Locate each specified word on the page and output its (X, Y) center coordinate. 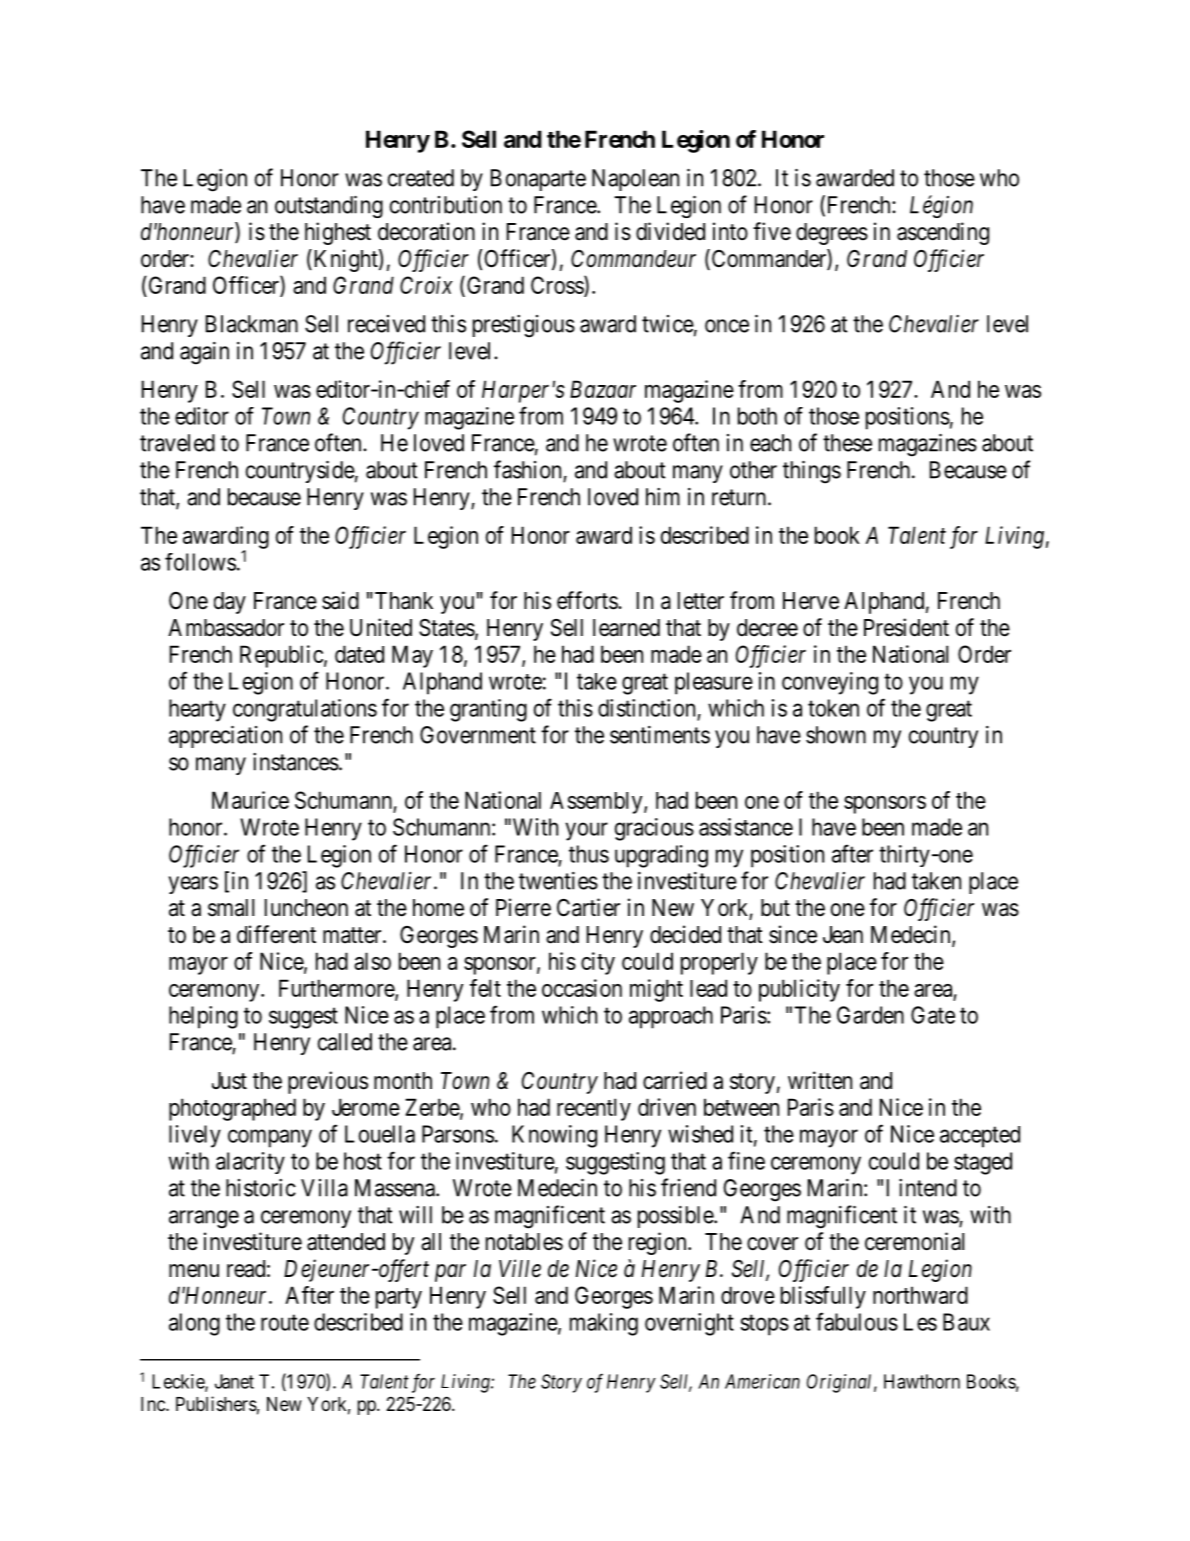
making (604, 1324)
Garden (870, 1015)
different (276, 934)
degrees (832, 234)
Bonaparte (538, 180)
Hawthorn (922, 1381)
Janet (234, 1381)
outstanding (329, 207)
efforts (588, 600)
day (230, 603)
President (906, 627)
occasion (582, 988)
